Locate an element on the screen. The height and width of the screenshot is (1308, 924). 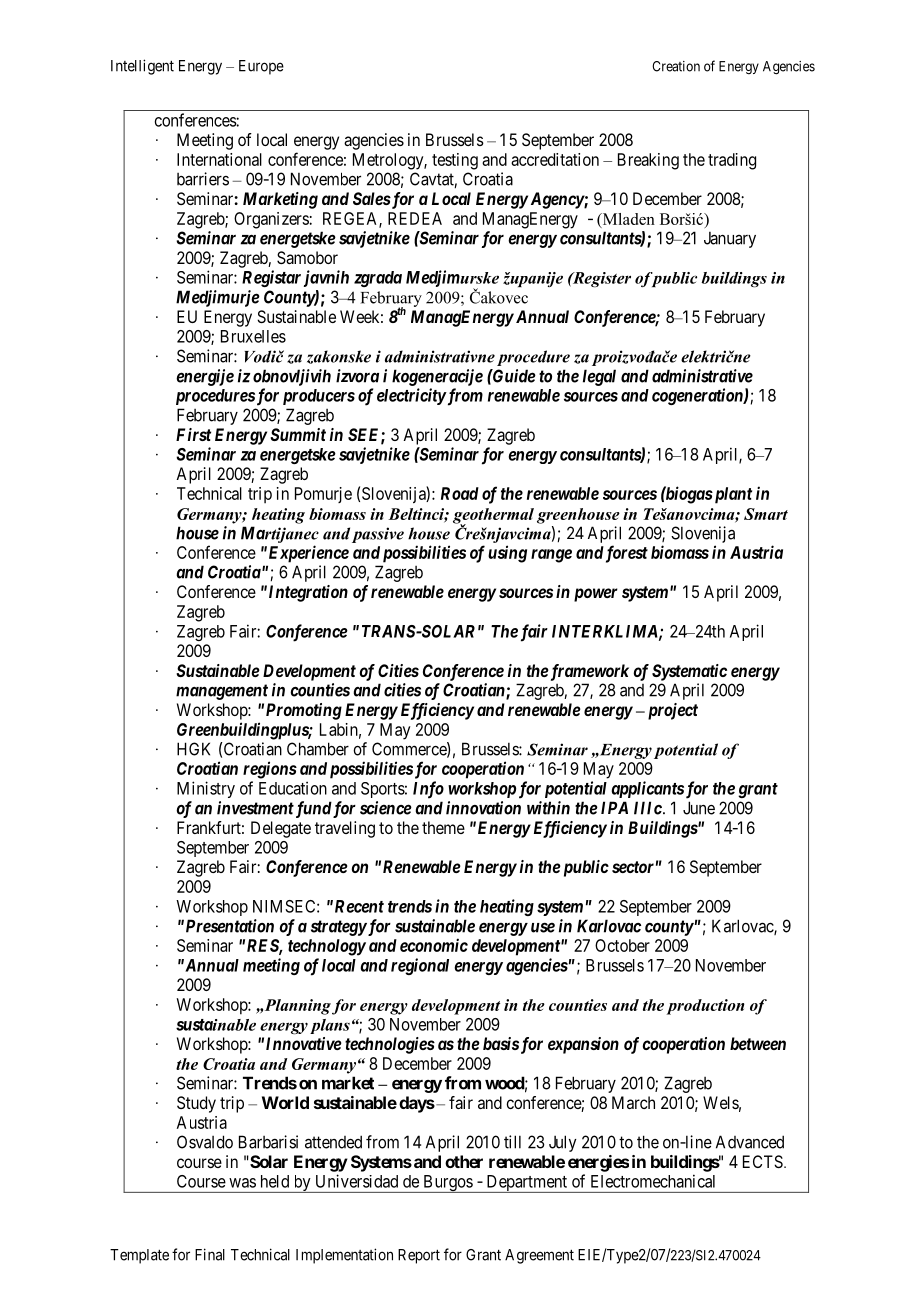
Electromechanical is located at coordinates (653, 1181).
